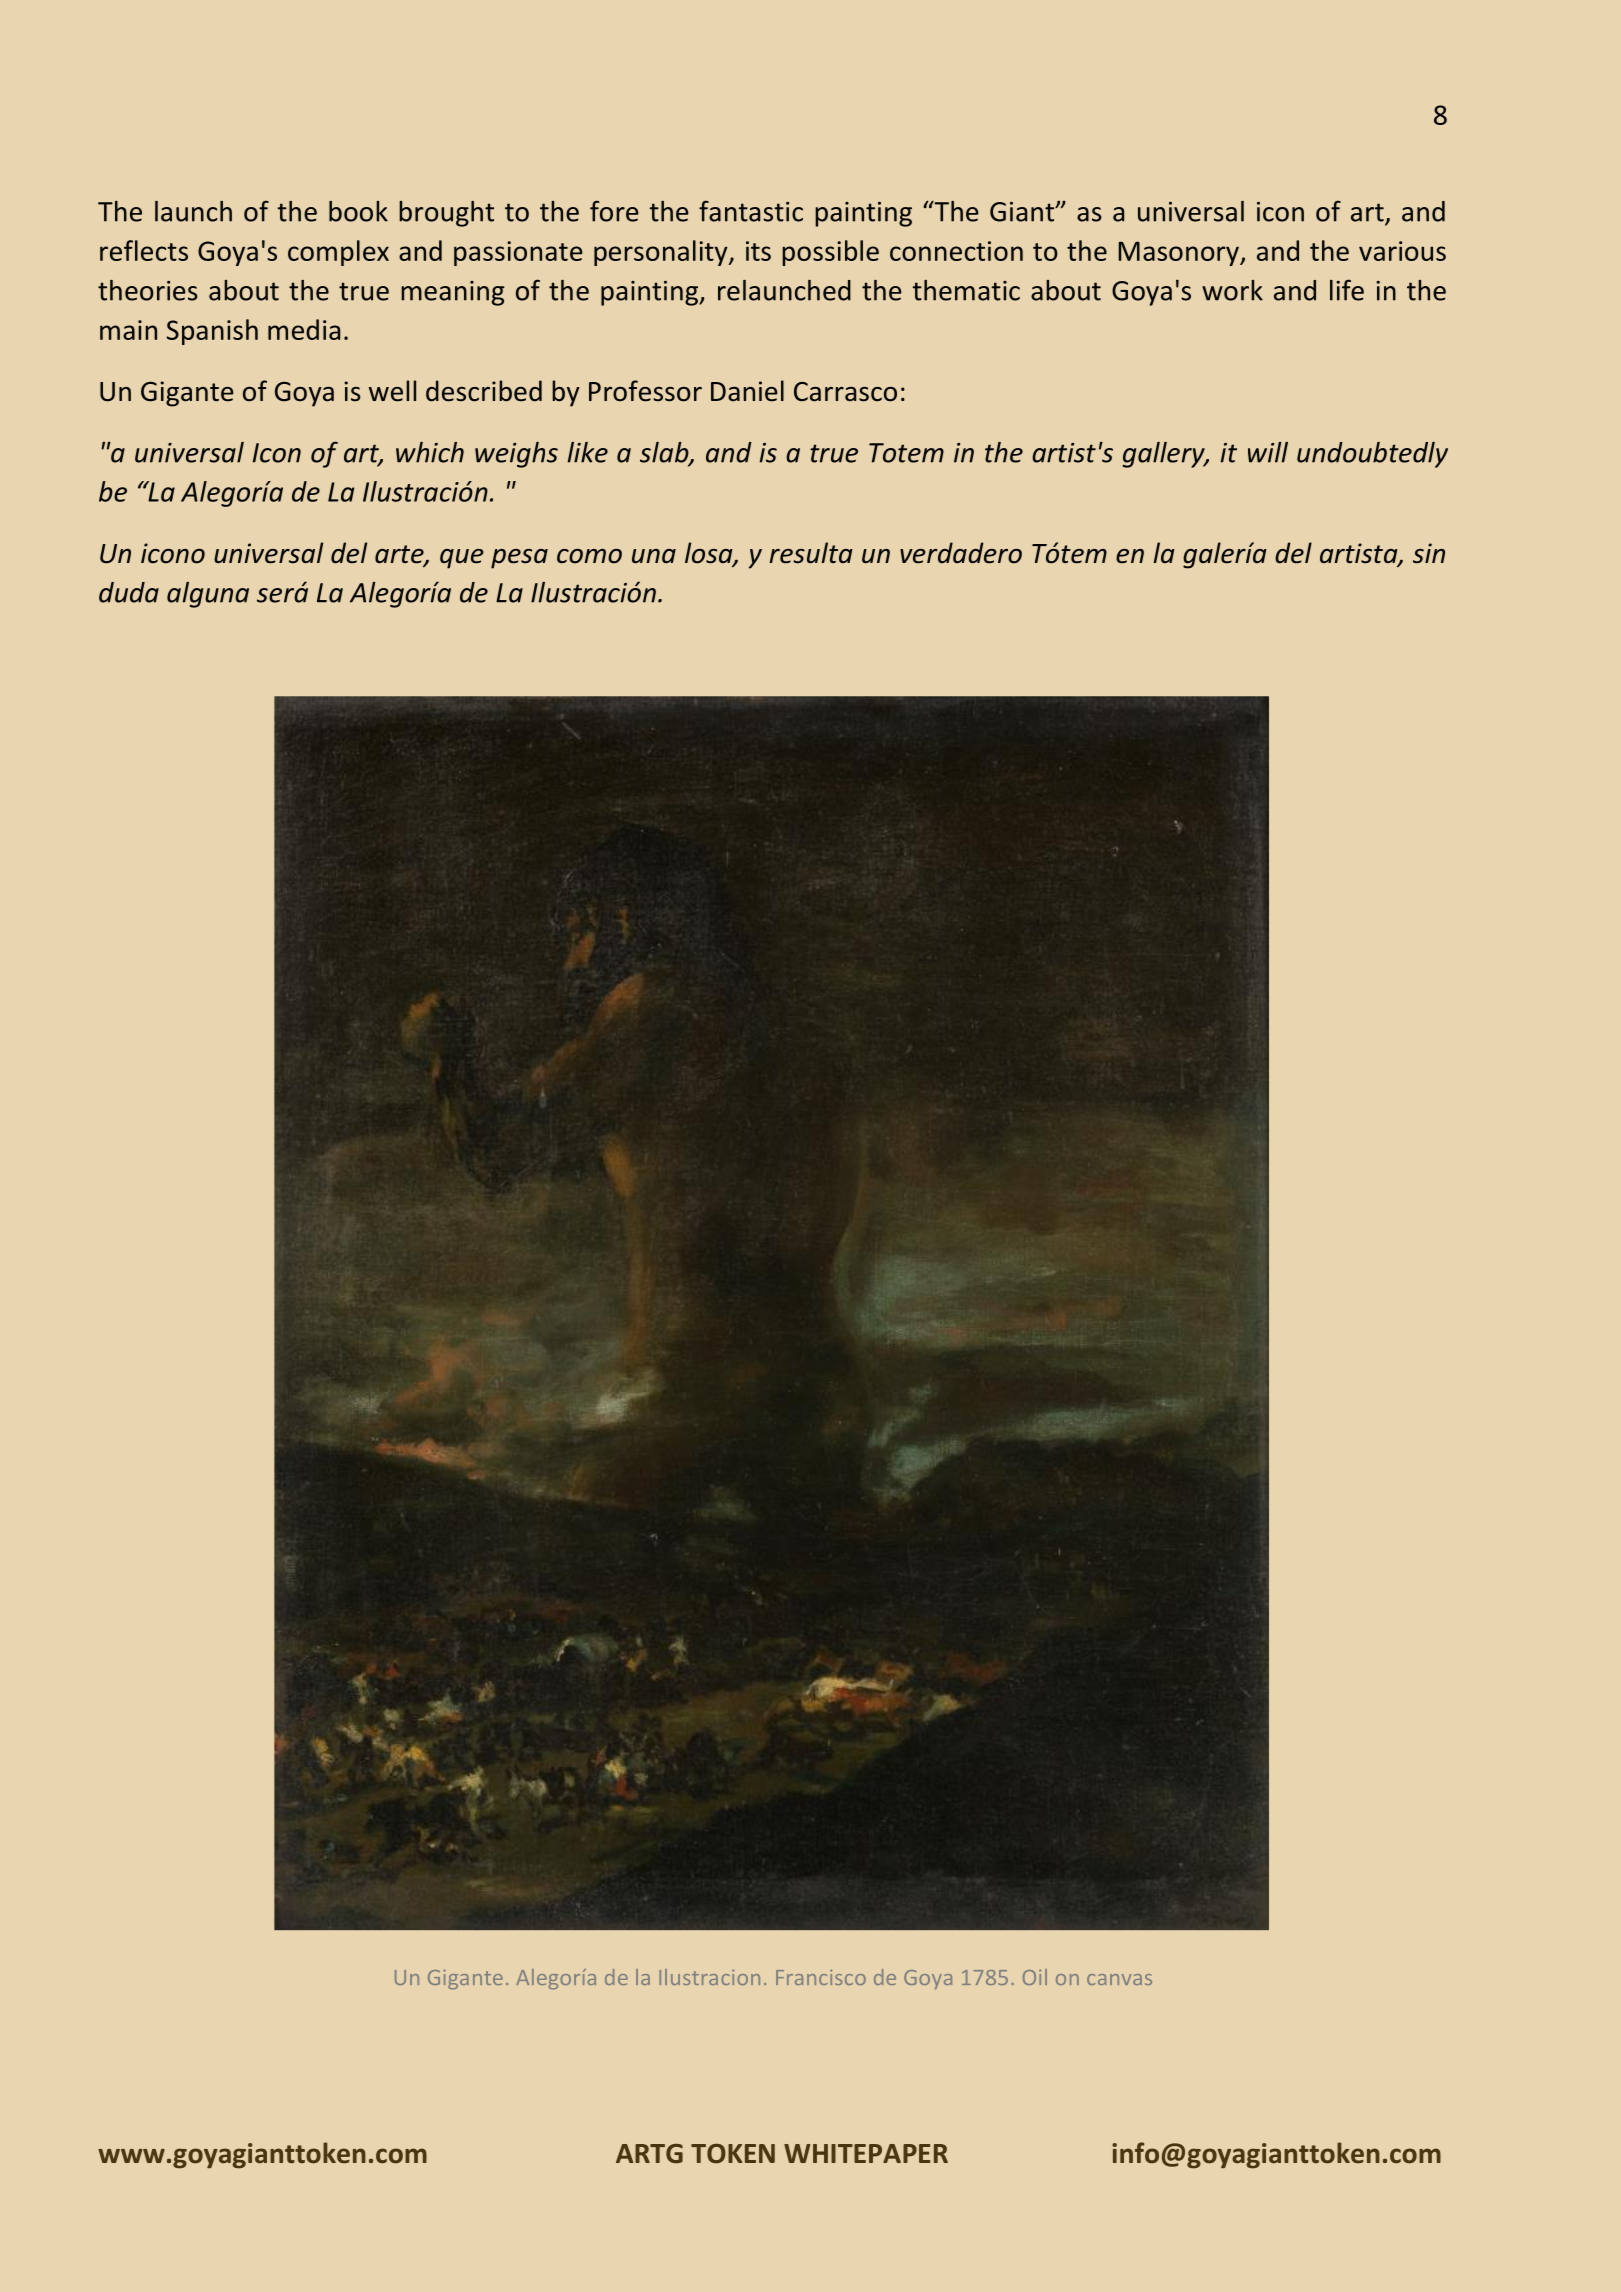  What do you see at coordinates (338, 253) in the image?
I see `complex` at bounding box center [338, 253].
